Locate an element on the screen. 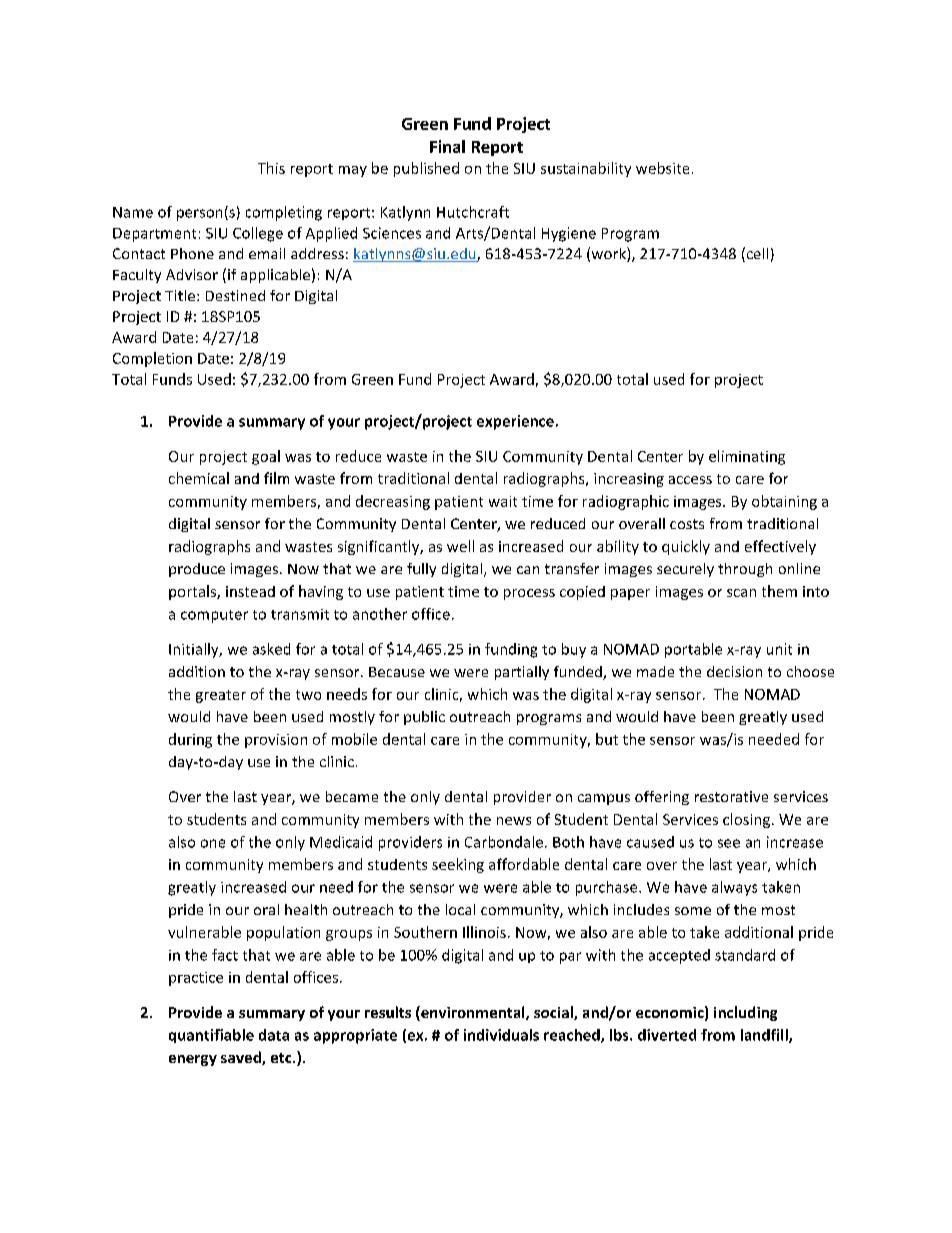 This screenshot has width=952, height=1233. published is located at coordinates (426, 169).
